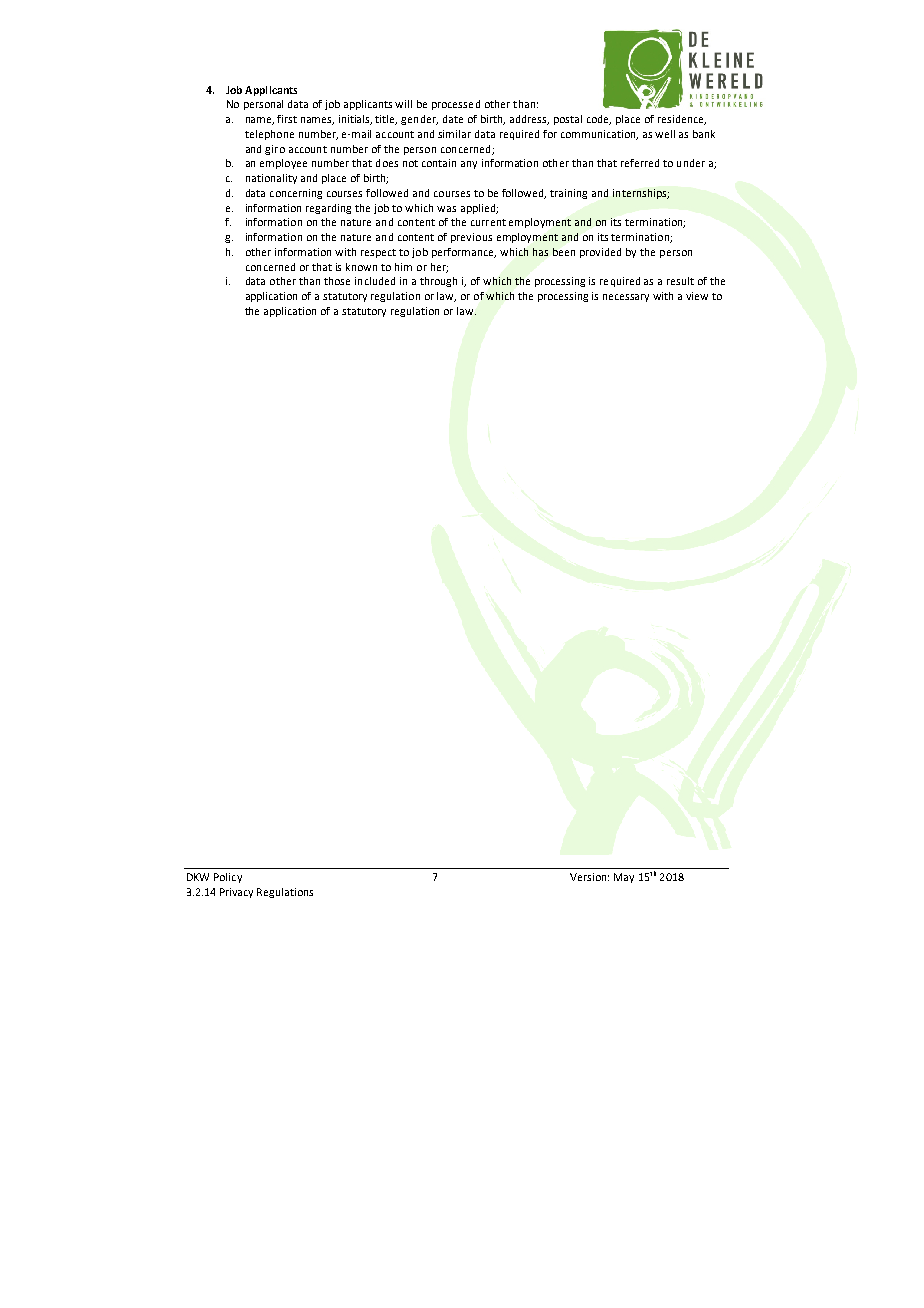  Describe the element at coordinates (454, 134) in the document. I see `similar` at that location.
